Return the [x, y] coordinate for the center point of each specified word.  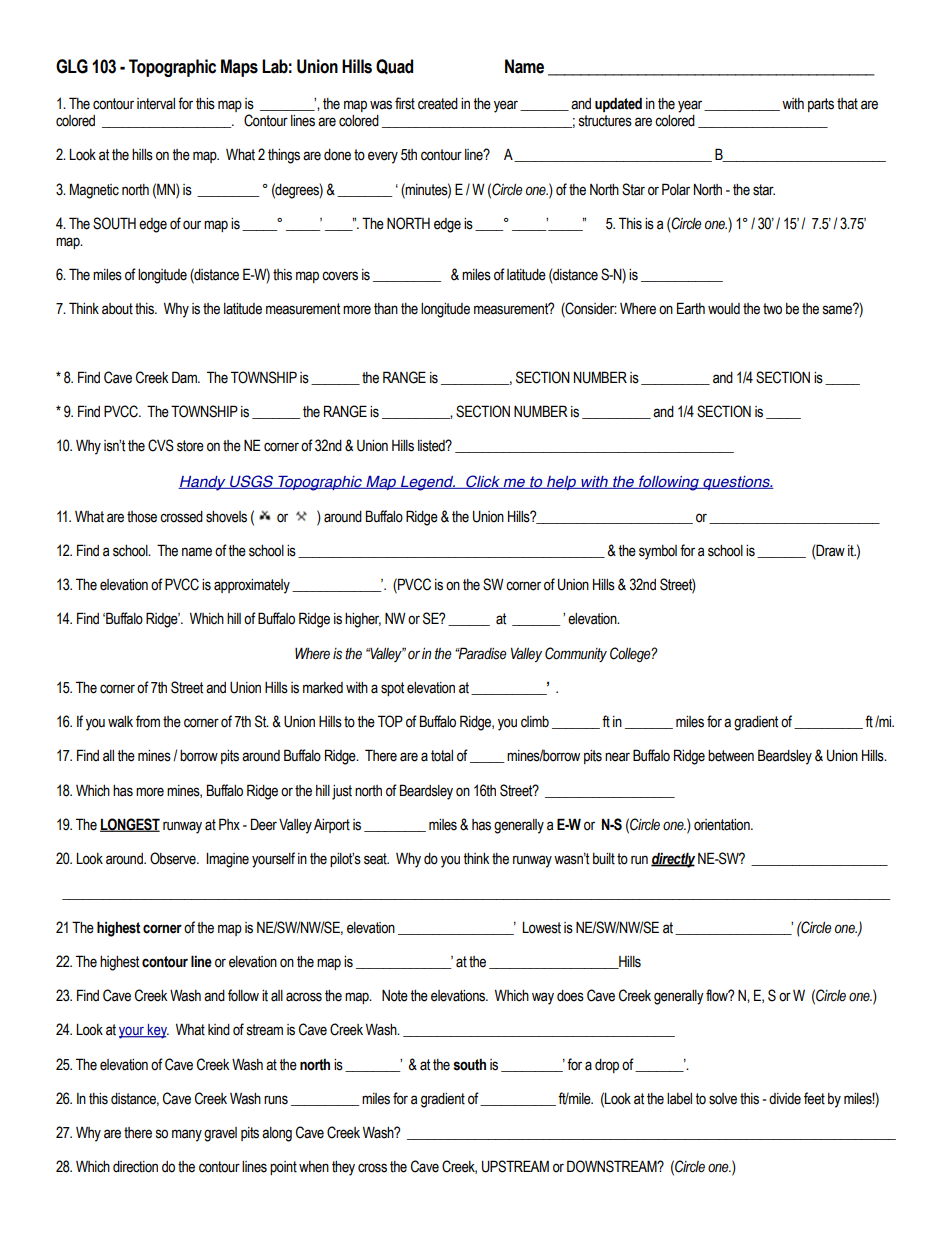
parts [821, 105]
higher [363, 620]
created [438, 104]
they [343, 1168]
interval [156, 104]
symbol [658, 552]
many [187, 1135]
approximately [252, 586]
